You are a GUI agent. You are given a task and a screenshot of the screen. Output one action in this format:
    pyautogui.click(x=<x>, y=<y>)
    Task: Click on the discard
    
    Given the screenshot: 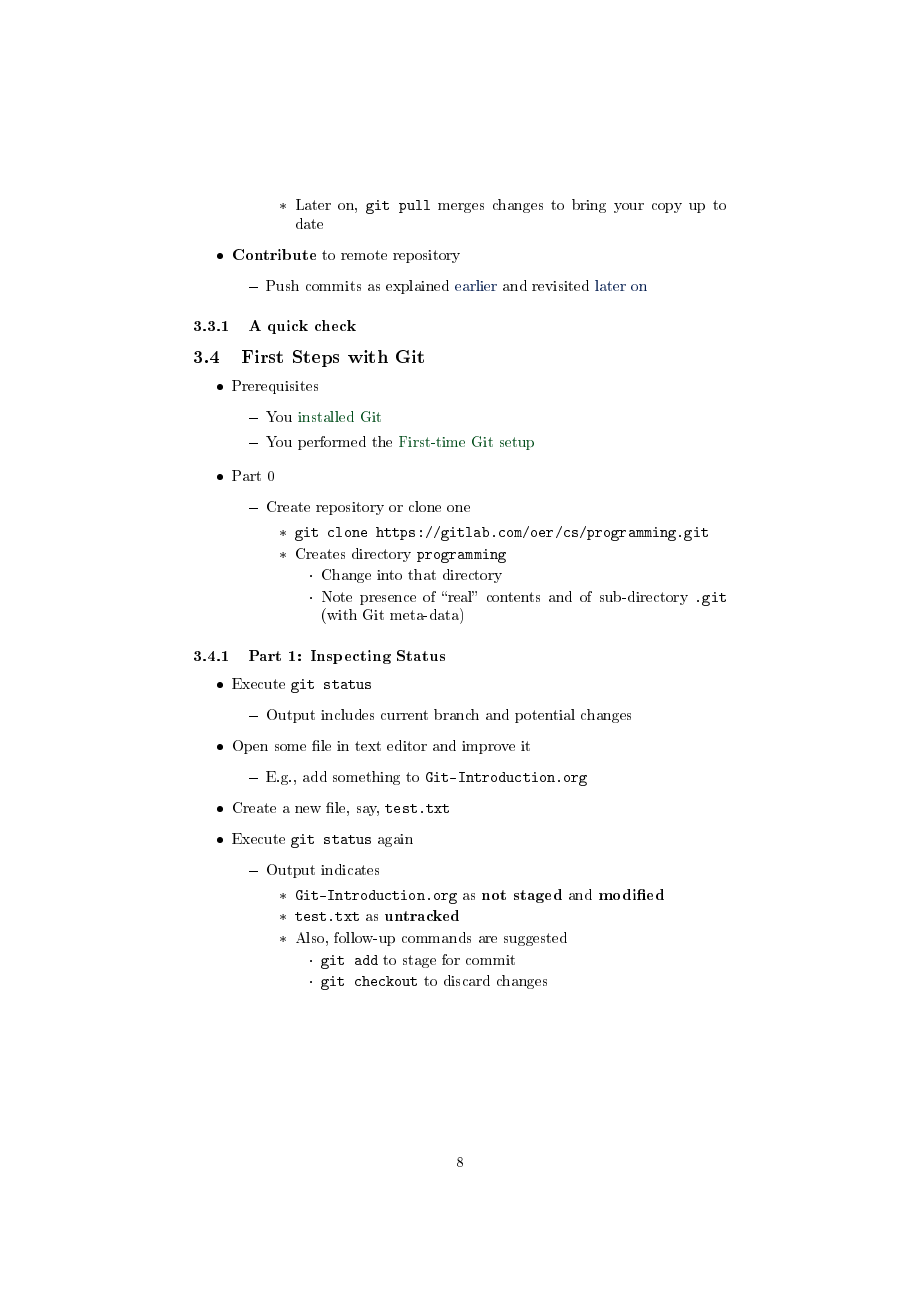 What is the action you would take?
    pyautogui.click(x=467, y=980)
